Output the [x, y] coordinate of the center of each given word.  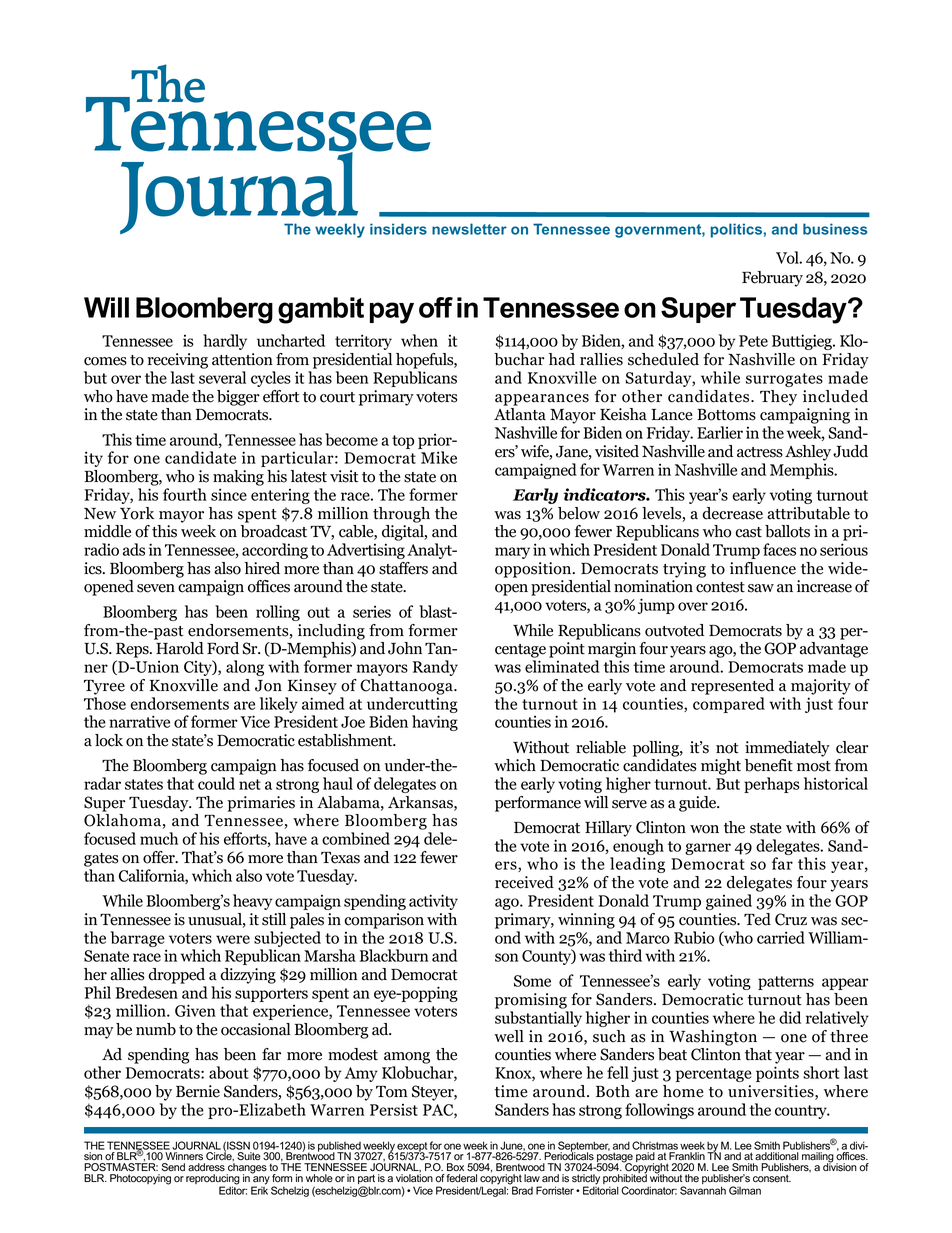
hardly [225, 342]
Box [455, 1167]
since [229, 494]
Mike [439, 457]
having [435, 723]
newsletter [469, 229]
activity [433, 902]
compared [729, 705]
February [772, 279]
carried [781, 937]
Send [173, 1167]
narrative [139, 721]
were [233, 939]
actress [760, 452]
